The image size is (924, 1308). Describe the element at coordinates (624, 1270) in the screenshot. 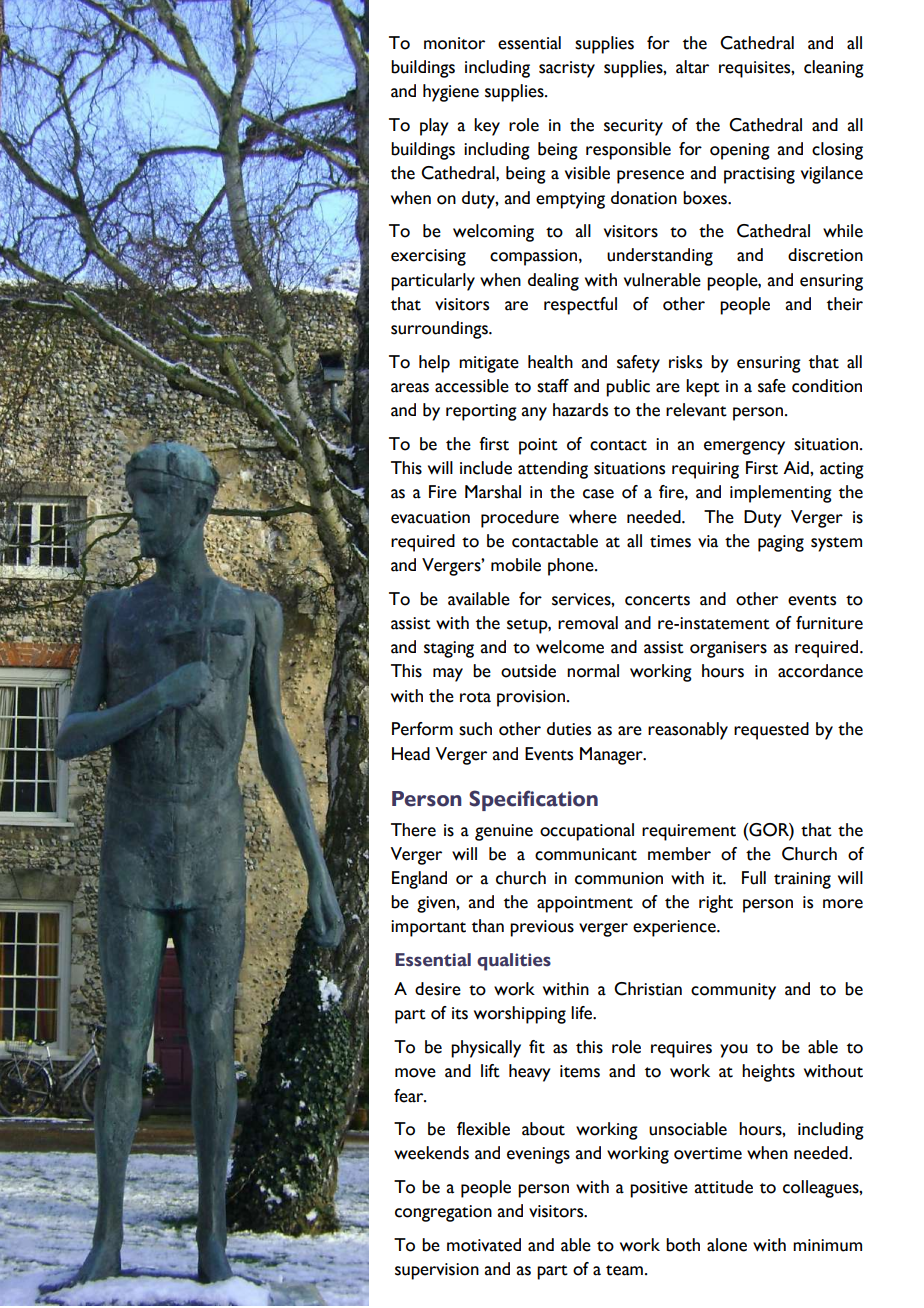

I see `team` at that location.
